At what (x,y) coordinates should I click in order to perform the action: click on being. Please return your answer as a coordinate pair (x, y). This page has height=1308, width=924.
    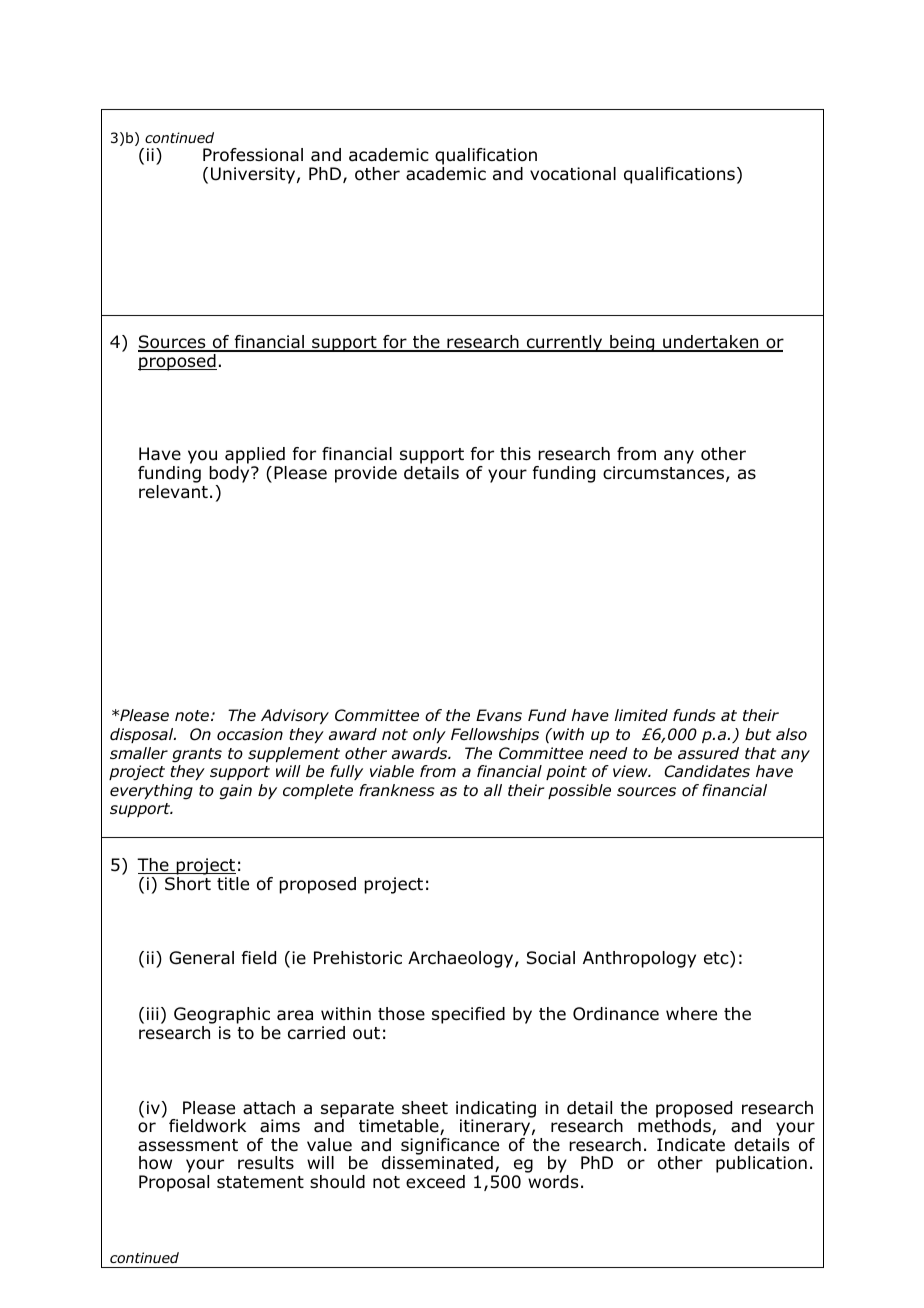
    Looking at the image, I should click on (632, 343).
